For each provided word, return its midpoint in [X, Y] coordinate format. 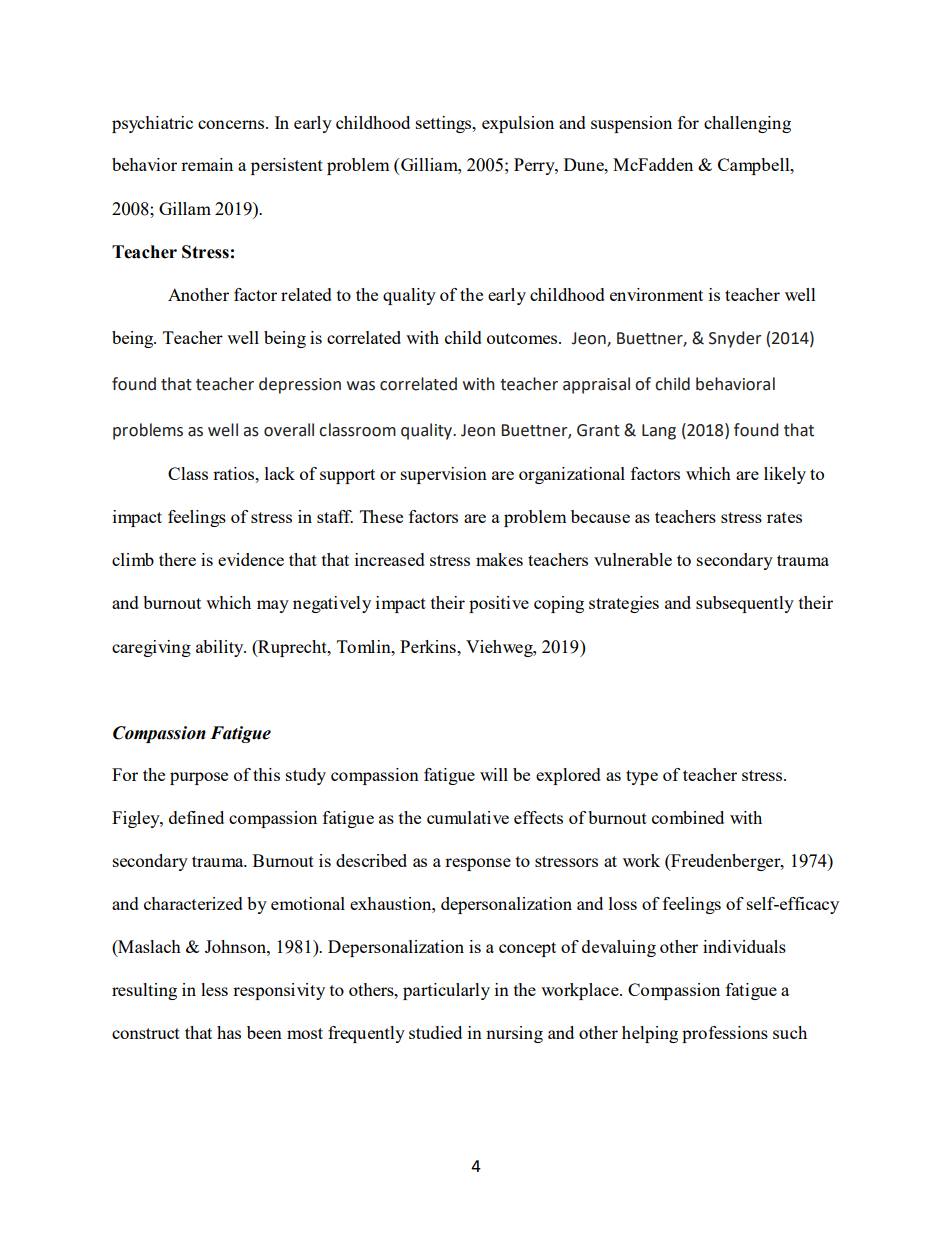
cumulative [468, 817]
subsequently [745, 604]
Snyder [735, 339]
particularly [446, 991]
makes [499, 559]
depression [300, 385]
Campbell [755, 166]
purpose [199, 778]
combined [688, 817]
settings [445, 124]
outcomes [523, 338]
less [214, 989]
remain [207, 164]
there [177, 559]
